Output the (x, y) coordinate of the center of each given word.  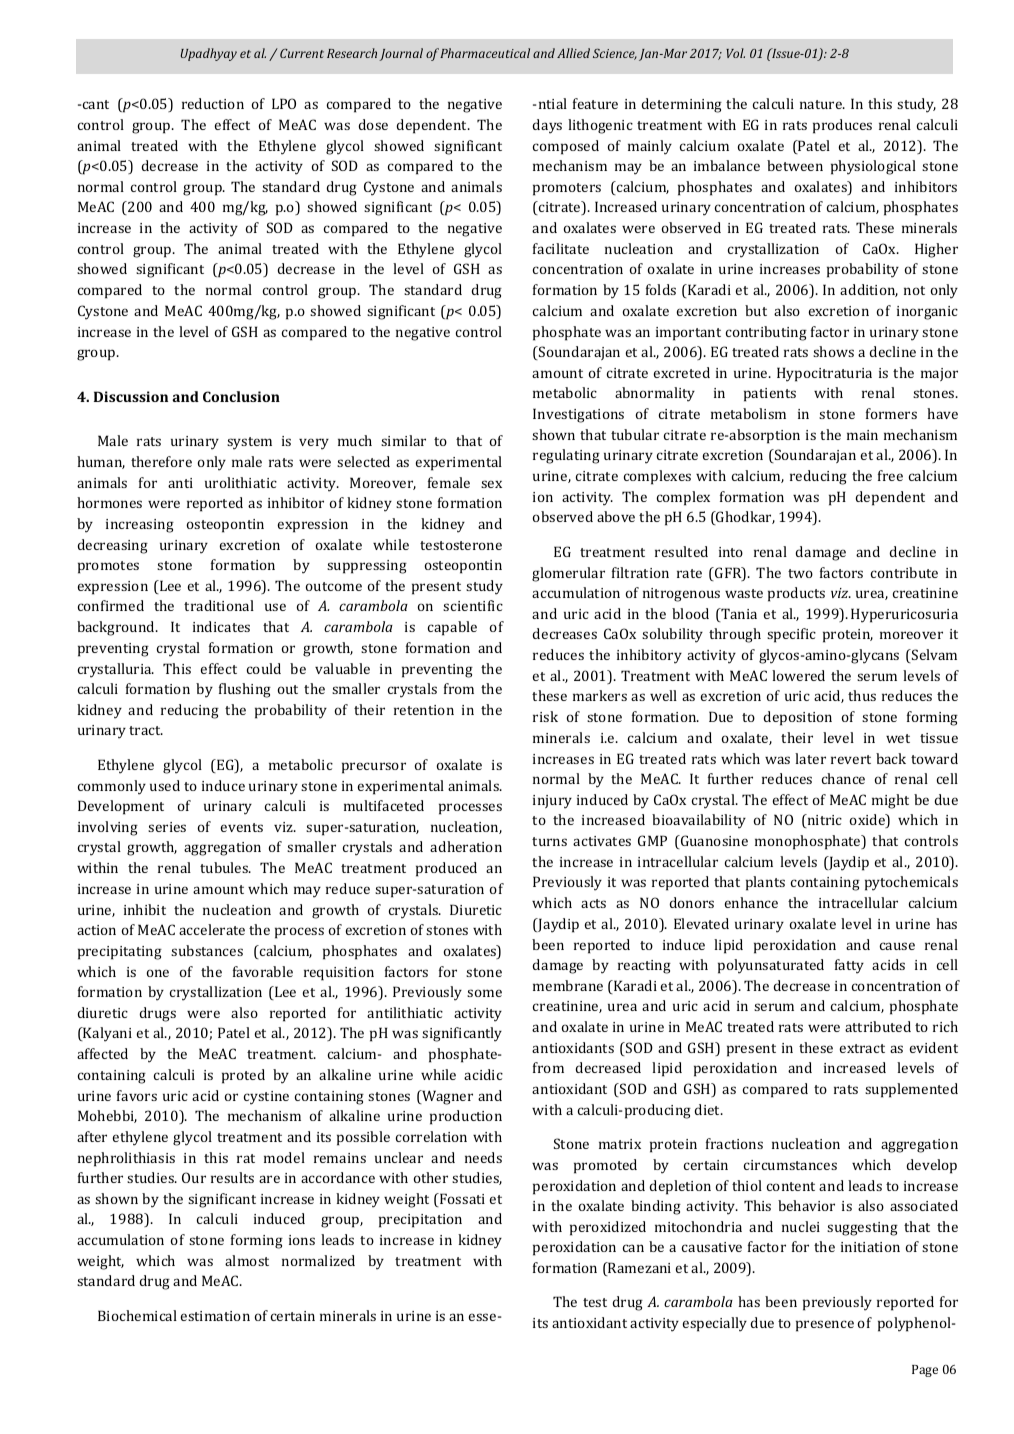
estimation (215, 1316)
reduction (213, 103)
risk (545, 716)
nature (822, 104)
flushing (245, 690)
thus (862, 695)
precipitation (420, 1221)
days (547, 126)
